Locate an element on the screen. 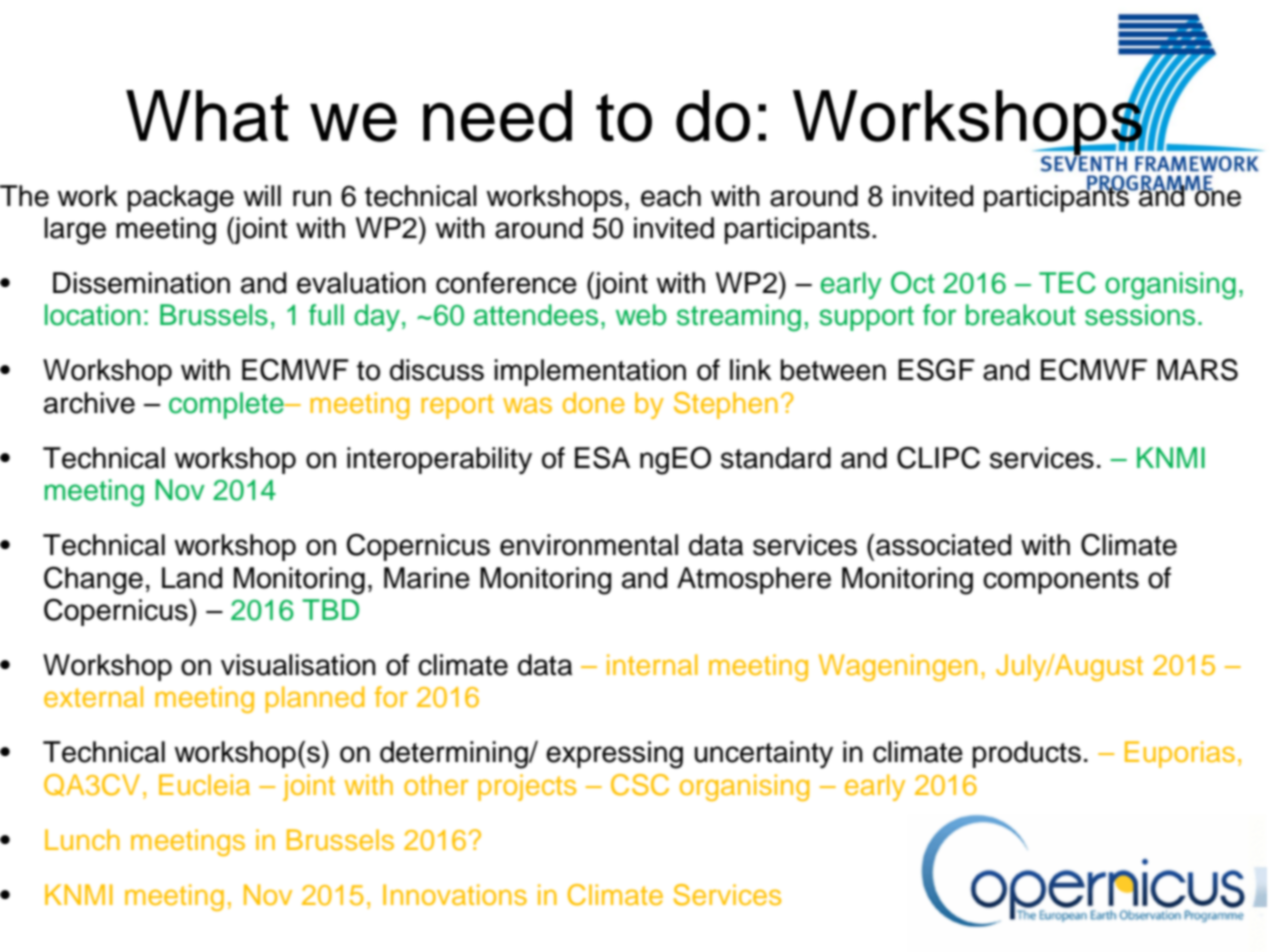 Image resolution: width=1271 pixels, height=952 pixels. Innovations is located at coordinates (455, 894).
